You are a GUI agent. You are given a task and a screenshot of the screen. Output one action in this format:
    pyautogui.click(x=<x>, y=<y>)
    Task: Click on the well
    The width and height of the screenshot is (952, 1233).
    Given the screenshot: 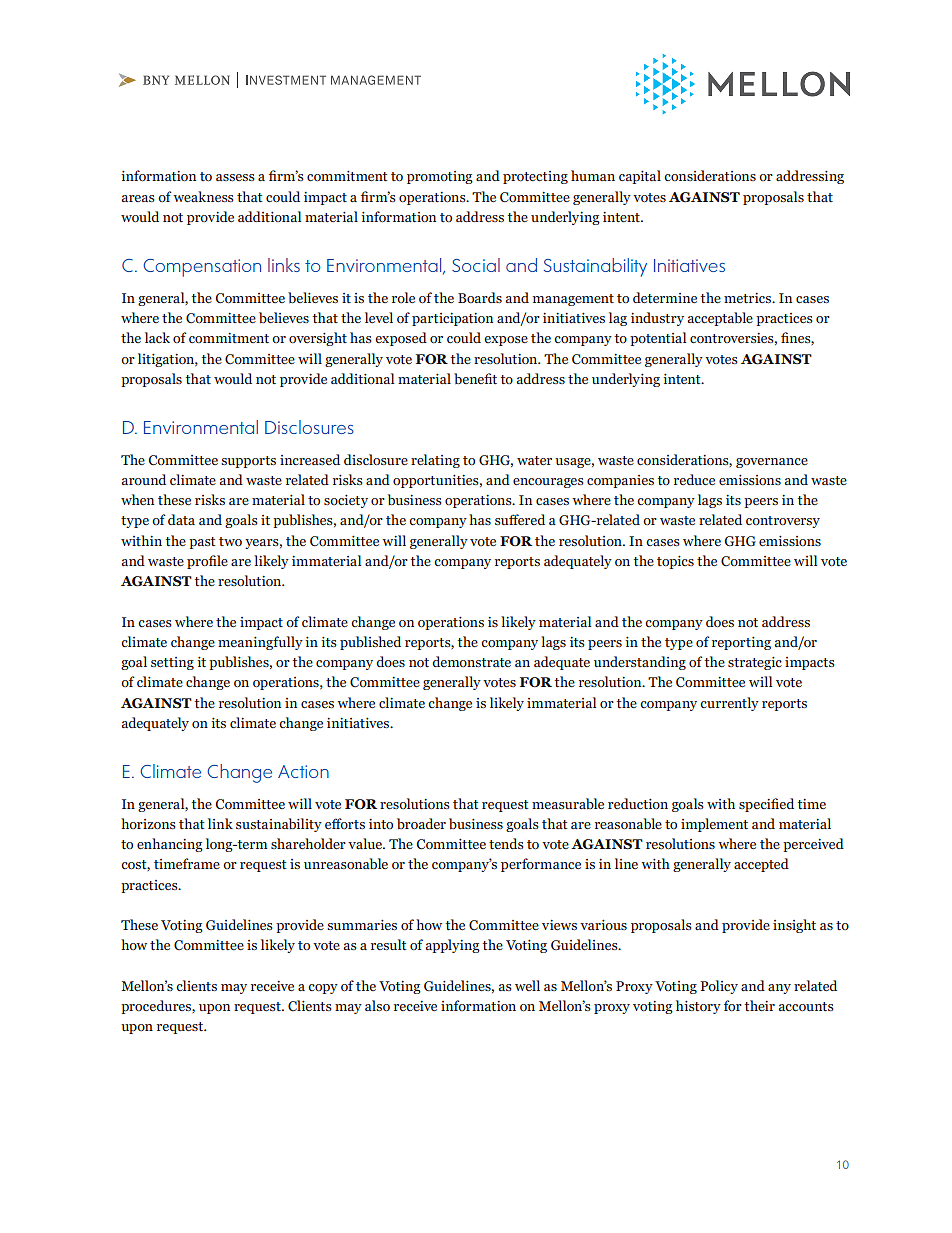 What is the action you would take?
    pyautogui.click(x=527, y=985)
